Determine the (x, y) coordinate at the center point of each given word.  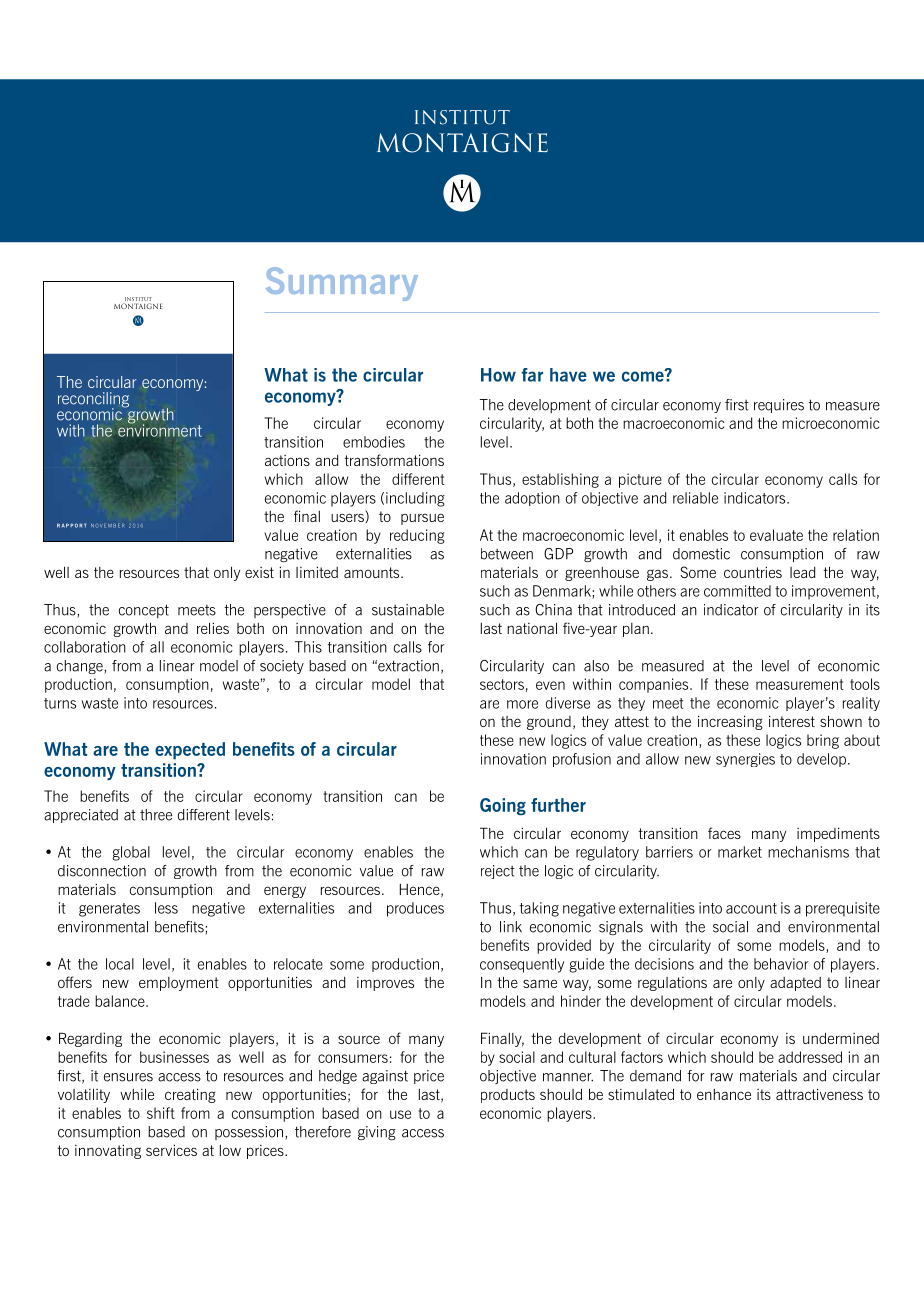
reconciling (93, 401)
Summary (342, 284)
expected (190, 751)
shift (161, 1113)
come (644, 375)
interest (792, 721)
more (522, 704)
